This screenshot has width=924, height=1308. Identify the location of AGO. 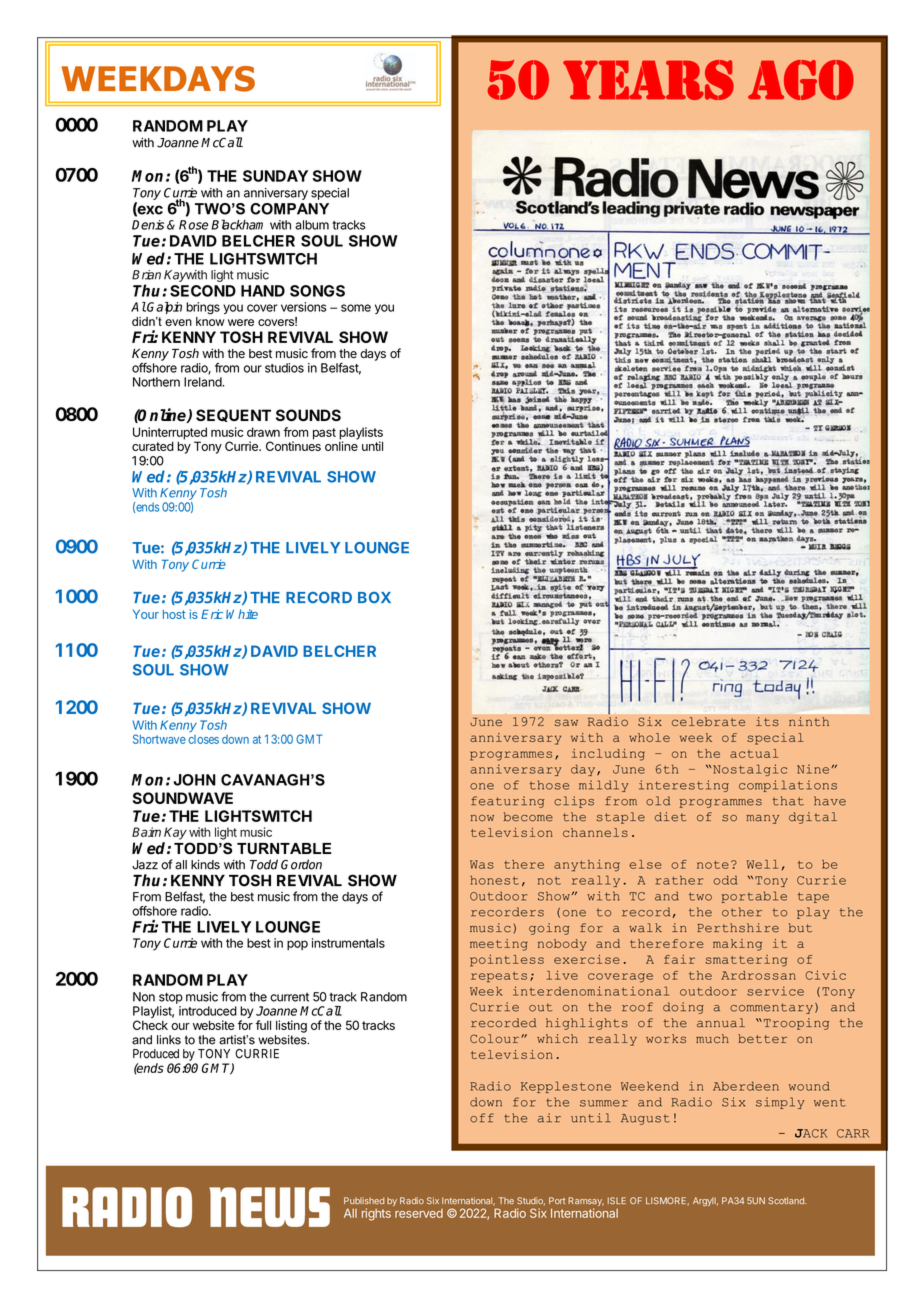
(801, 80).
